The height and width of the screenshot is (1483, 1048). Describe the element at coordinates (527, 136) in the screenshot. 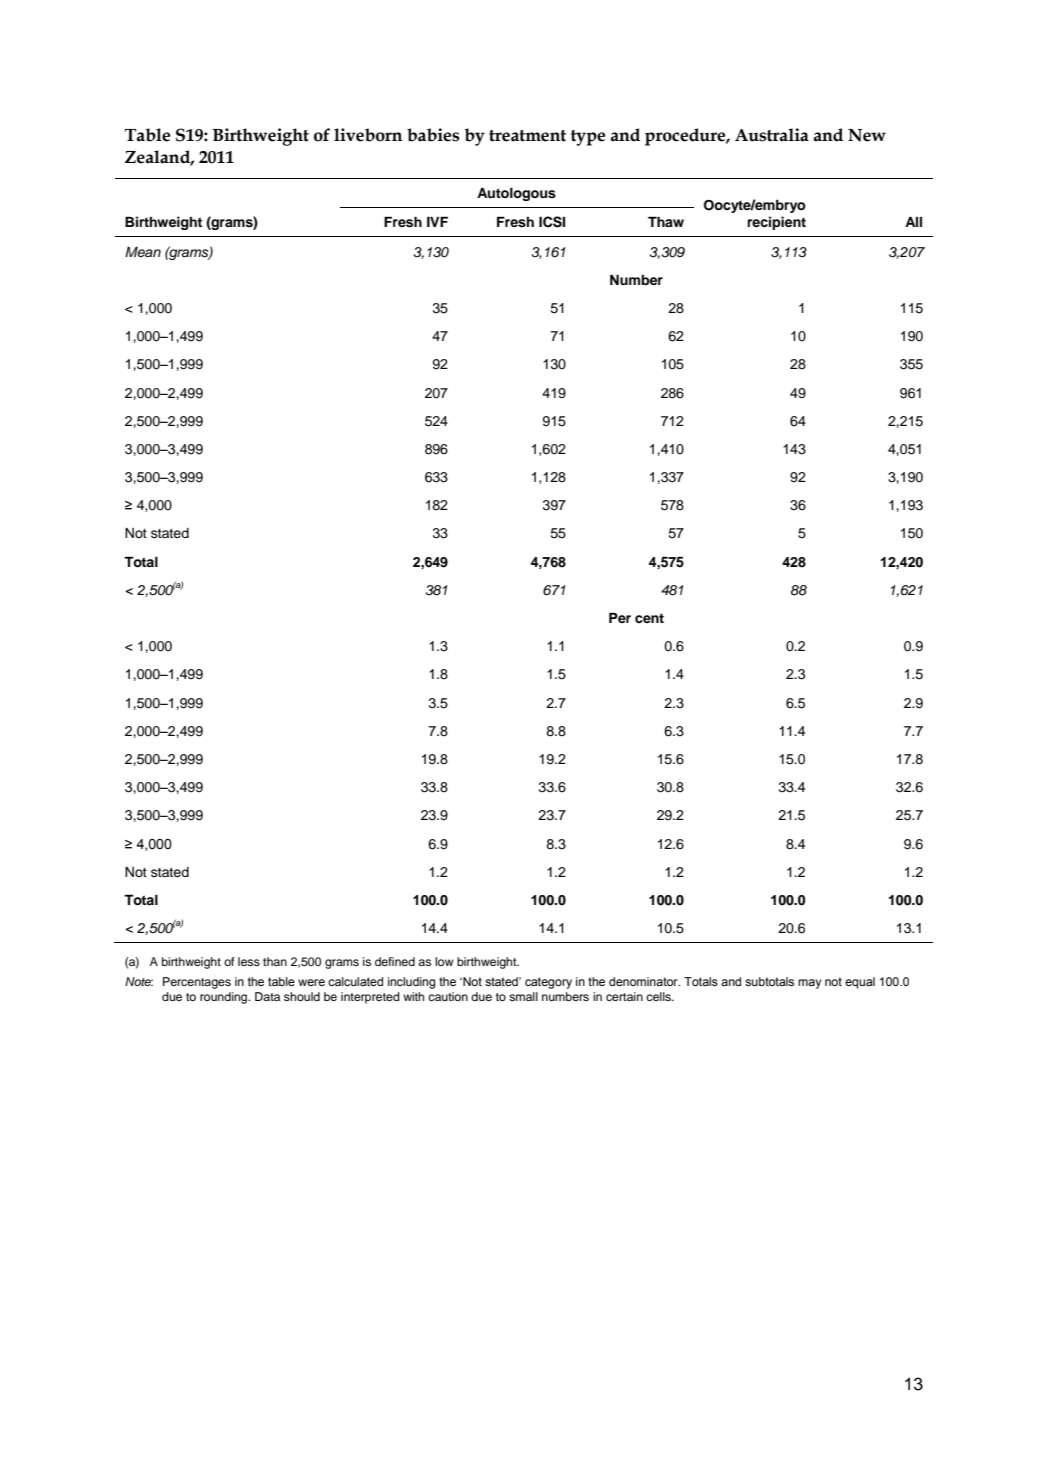

I see `treatment` at that location.
